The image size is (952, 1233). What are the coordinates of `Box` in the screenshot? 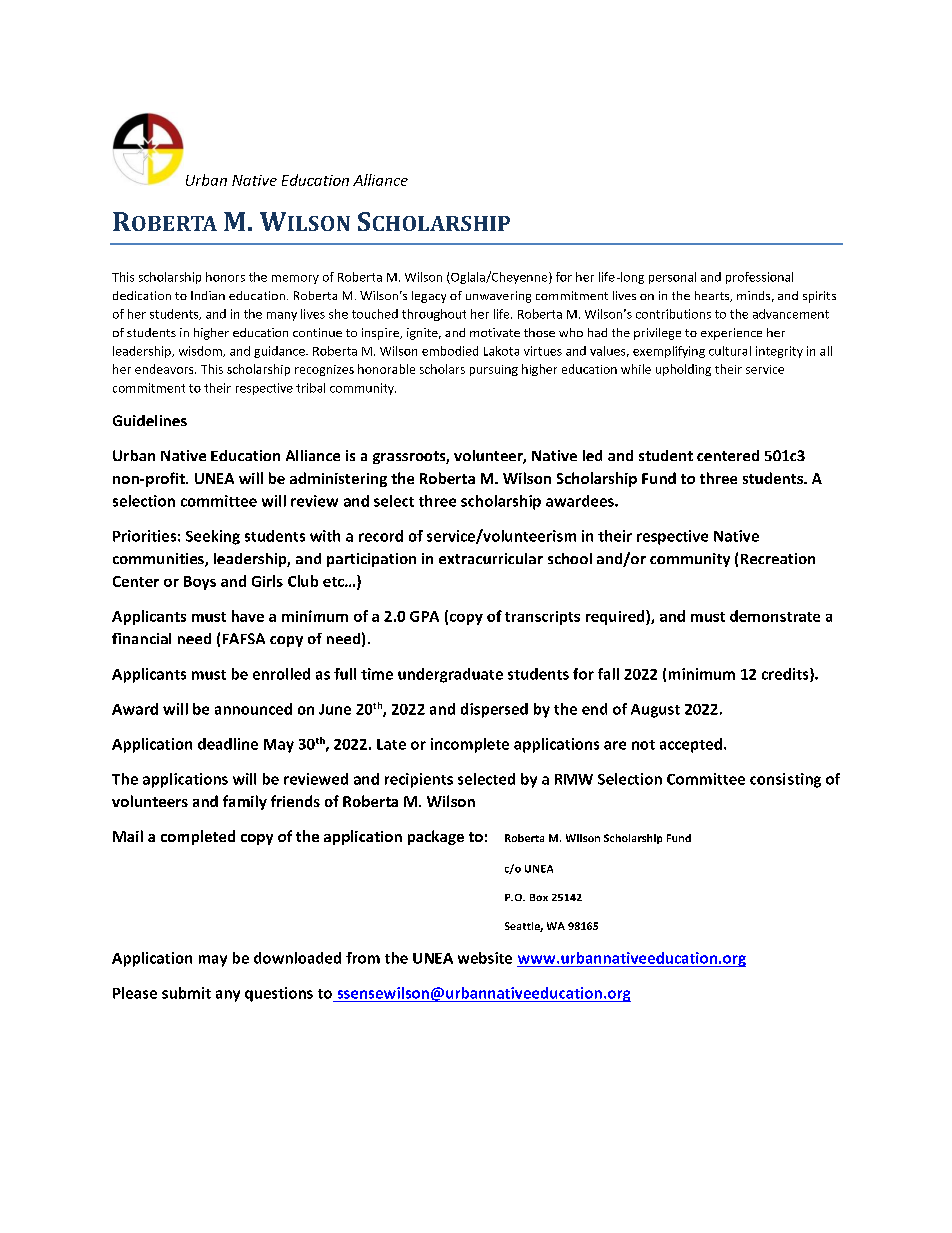 It's located at (539, 897).
